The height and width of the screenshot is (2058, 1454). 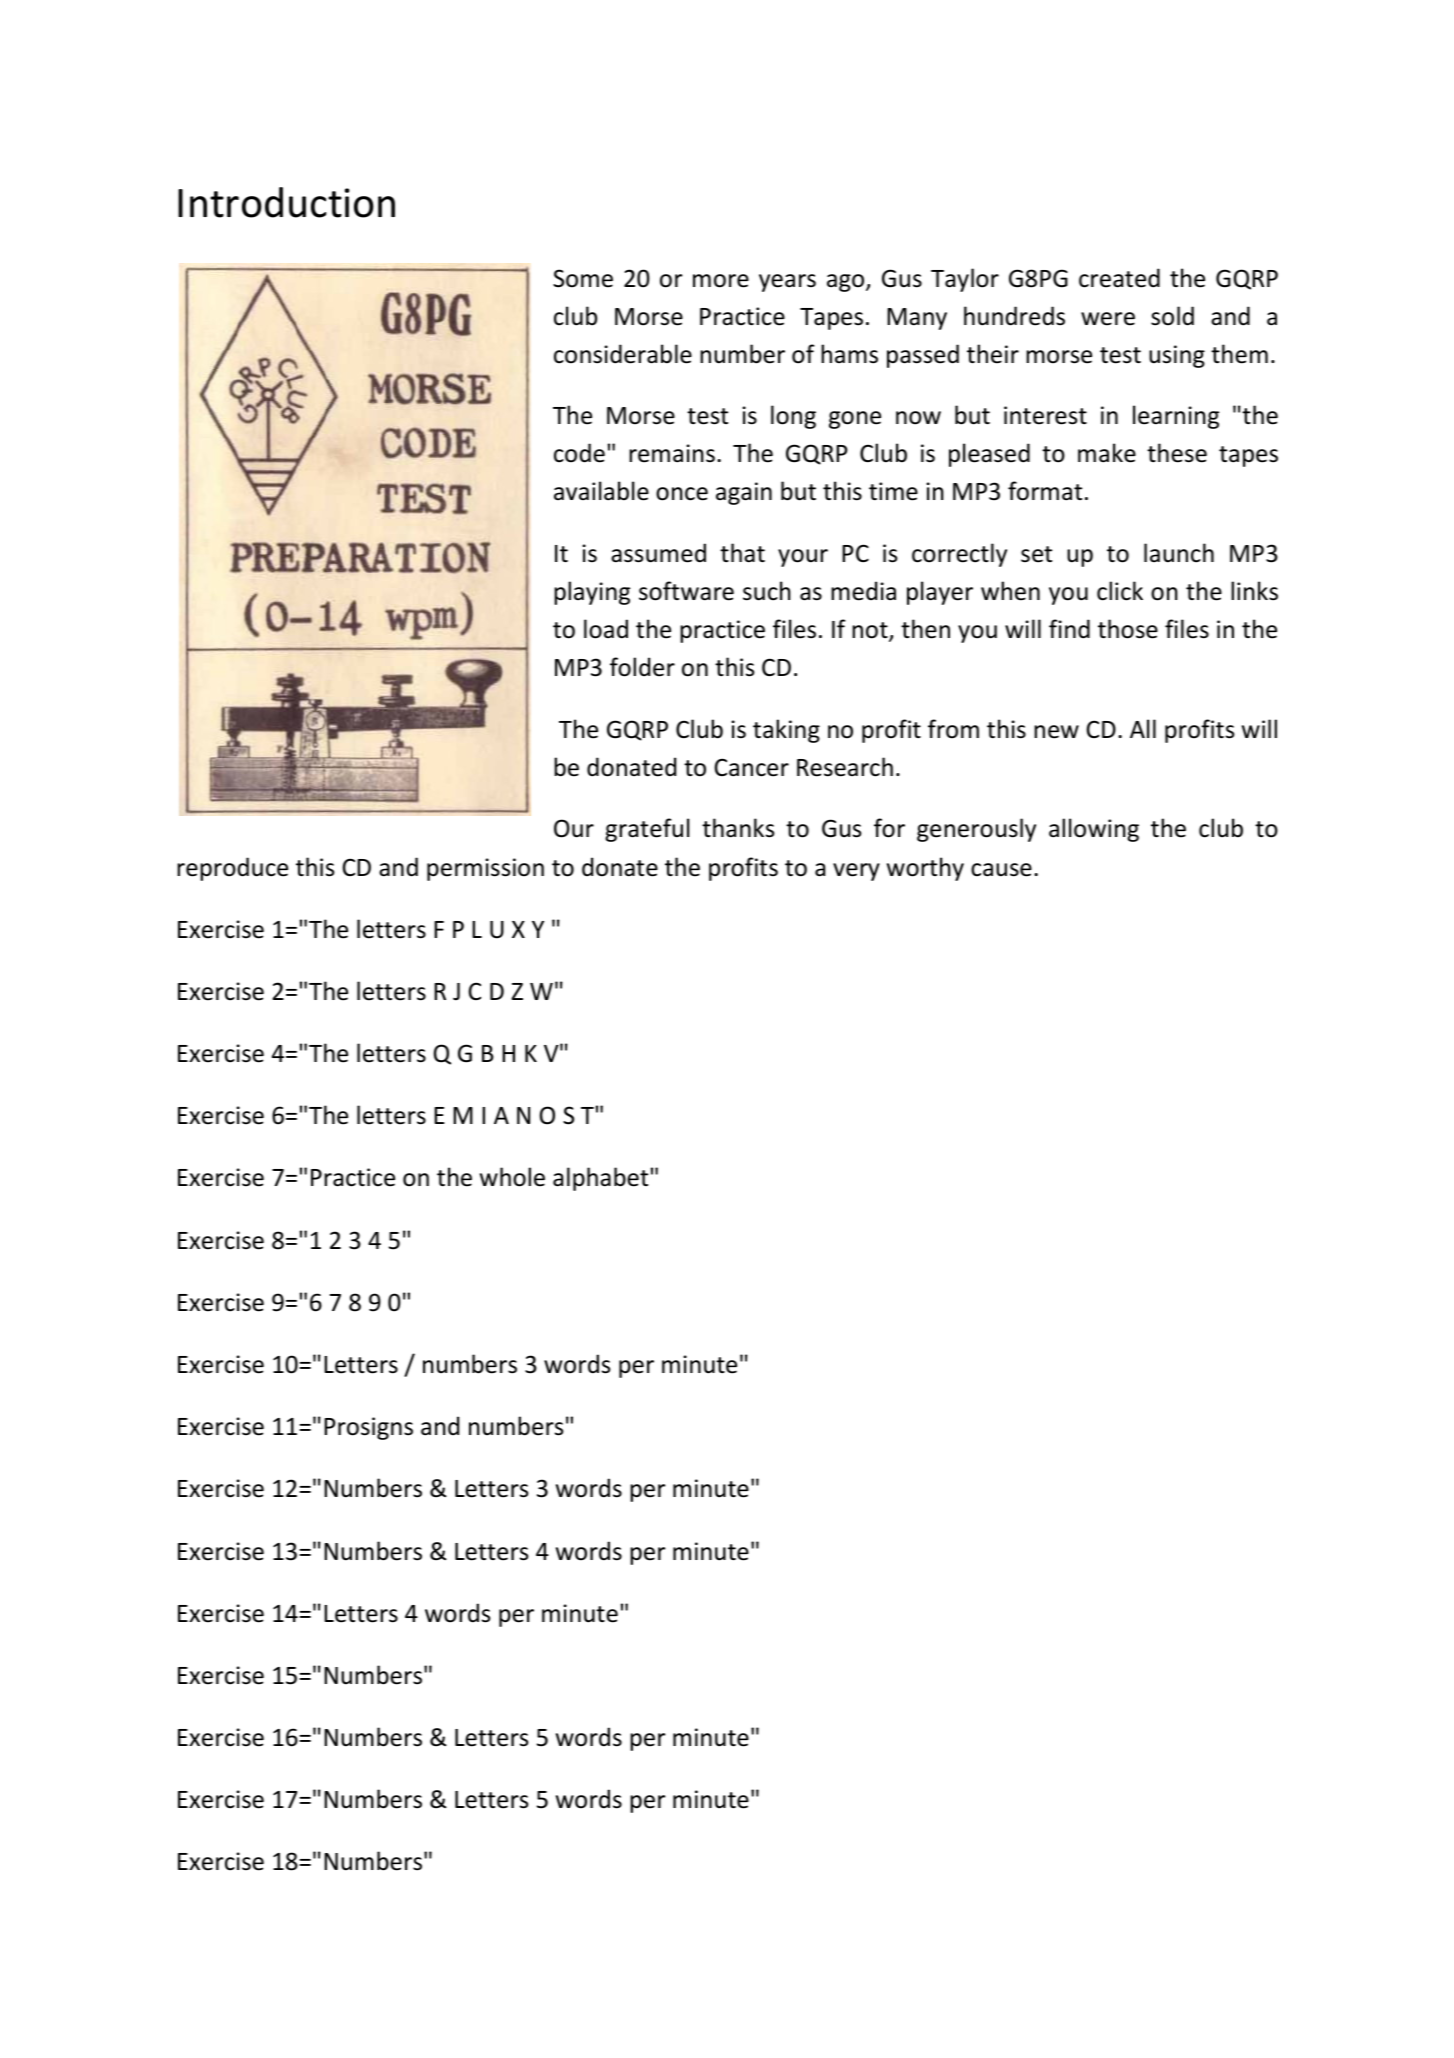 What do you see at coordinates (1056, 732) in the screenshot?
I see `new` at bounding box center [1056, 732].
